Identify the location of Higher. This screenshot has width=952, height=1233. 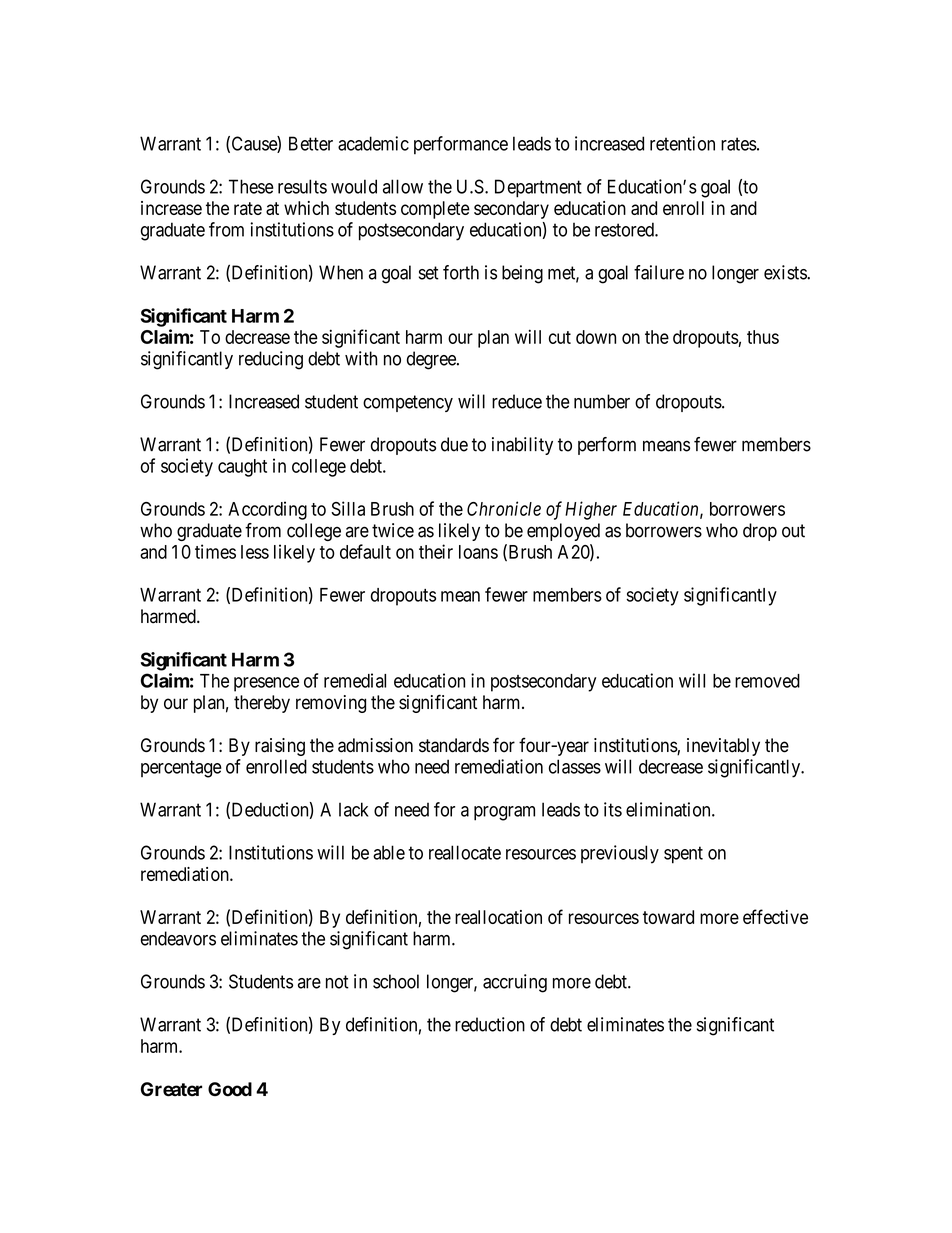
(591, 510).
